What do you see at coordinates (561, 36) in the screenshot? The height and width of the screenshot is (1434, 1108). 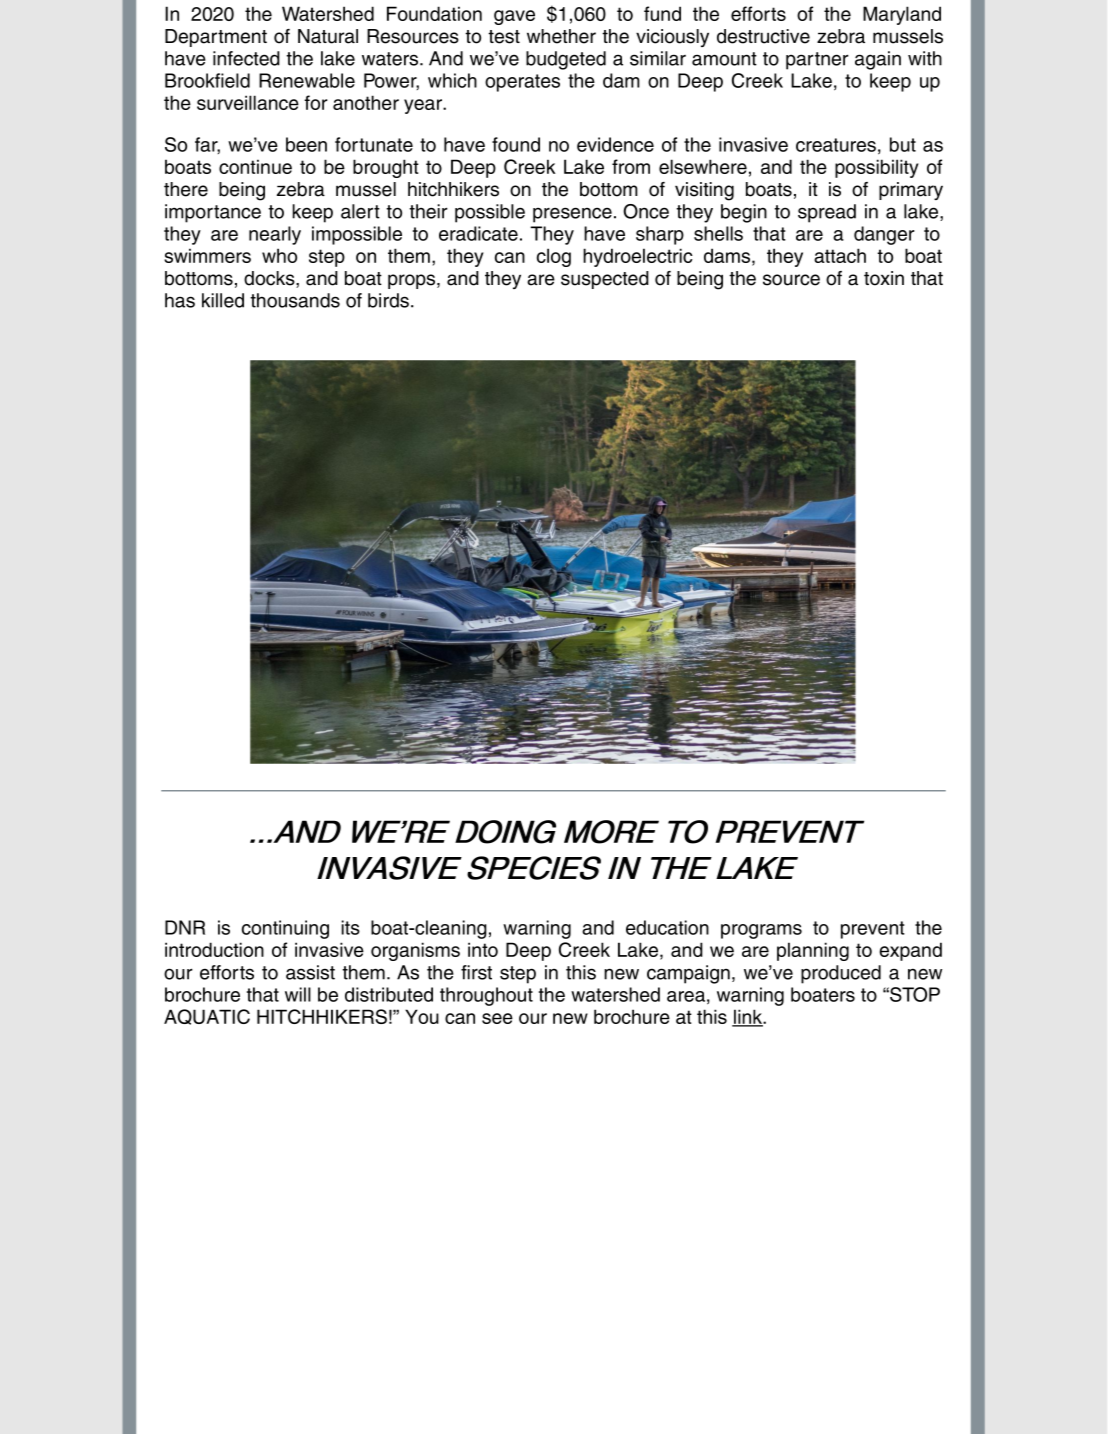 I see `whether` at bounding box center [561, 36].
